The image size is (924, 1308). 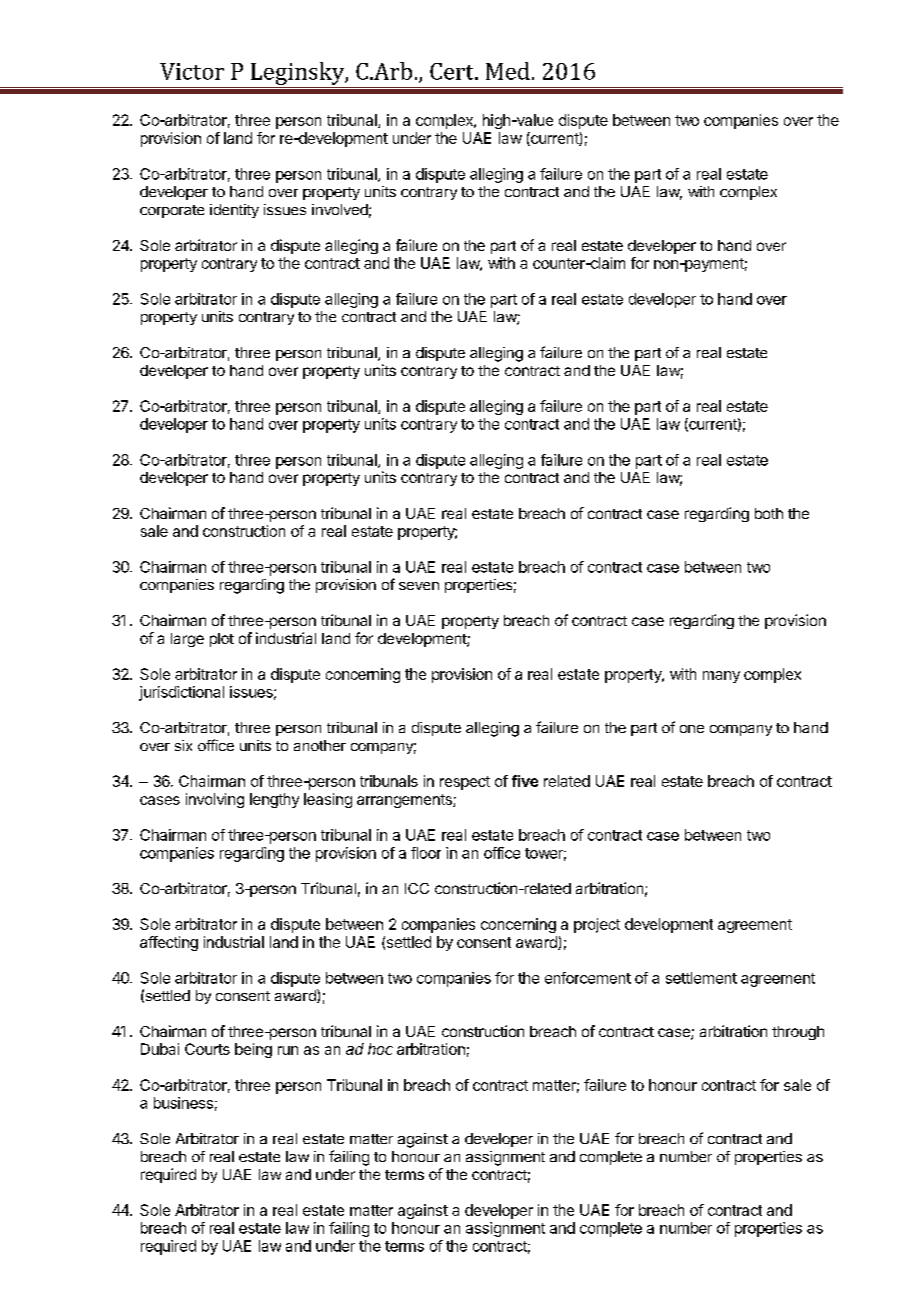 I want to click on involving, so click(x=215, y=800).
